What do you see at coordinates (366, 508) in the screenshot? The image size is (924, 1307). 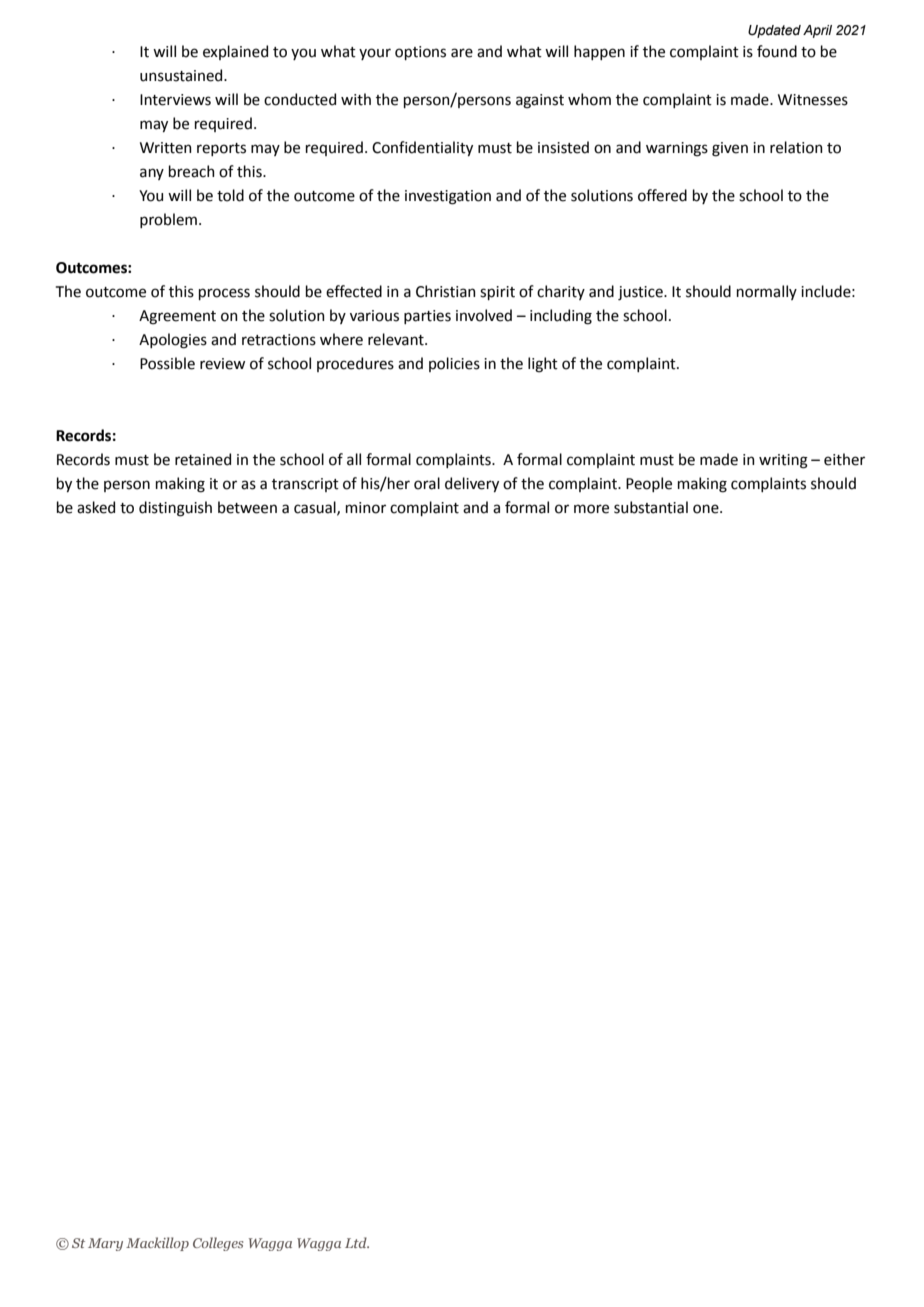 I see `minor` at bounding box center [366, 508].
